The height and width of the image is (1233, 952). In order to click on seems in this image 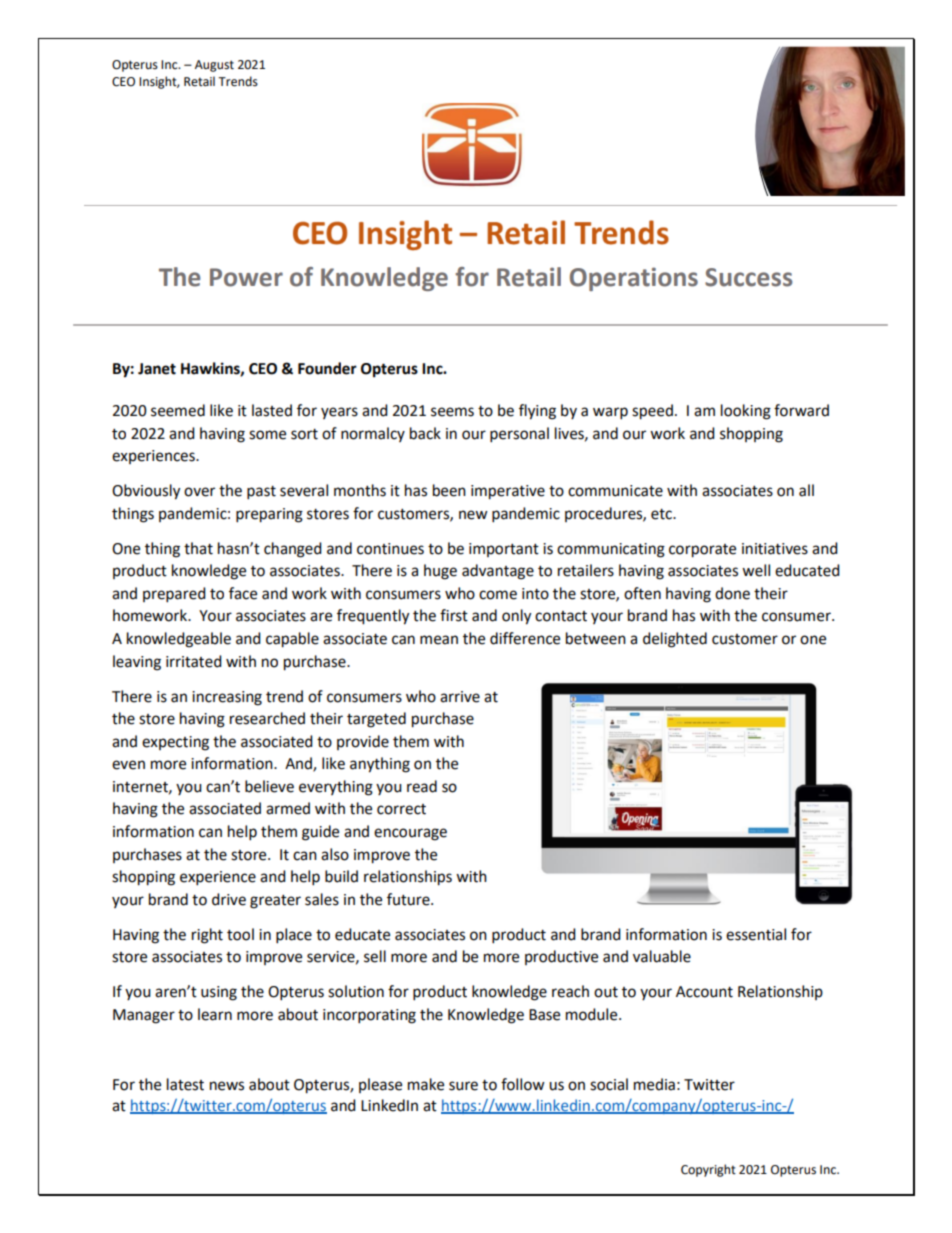, I will do `click(452, 412)`.
